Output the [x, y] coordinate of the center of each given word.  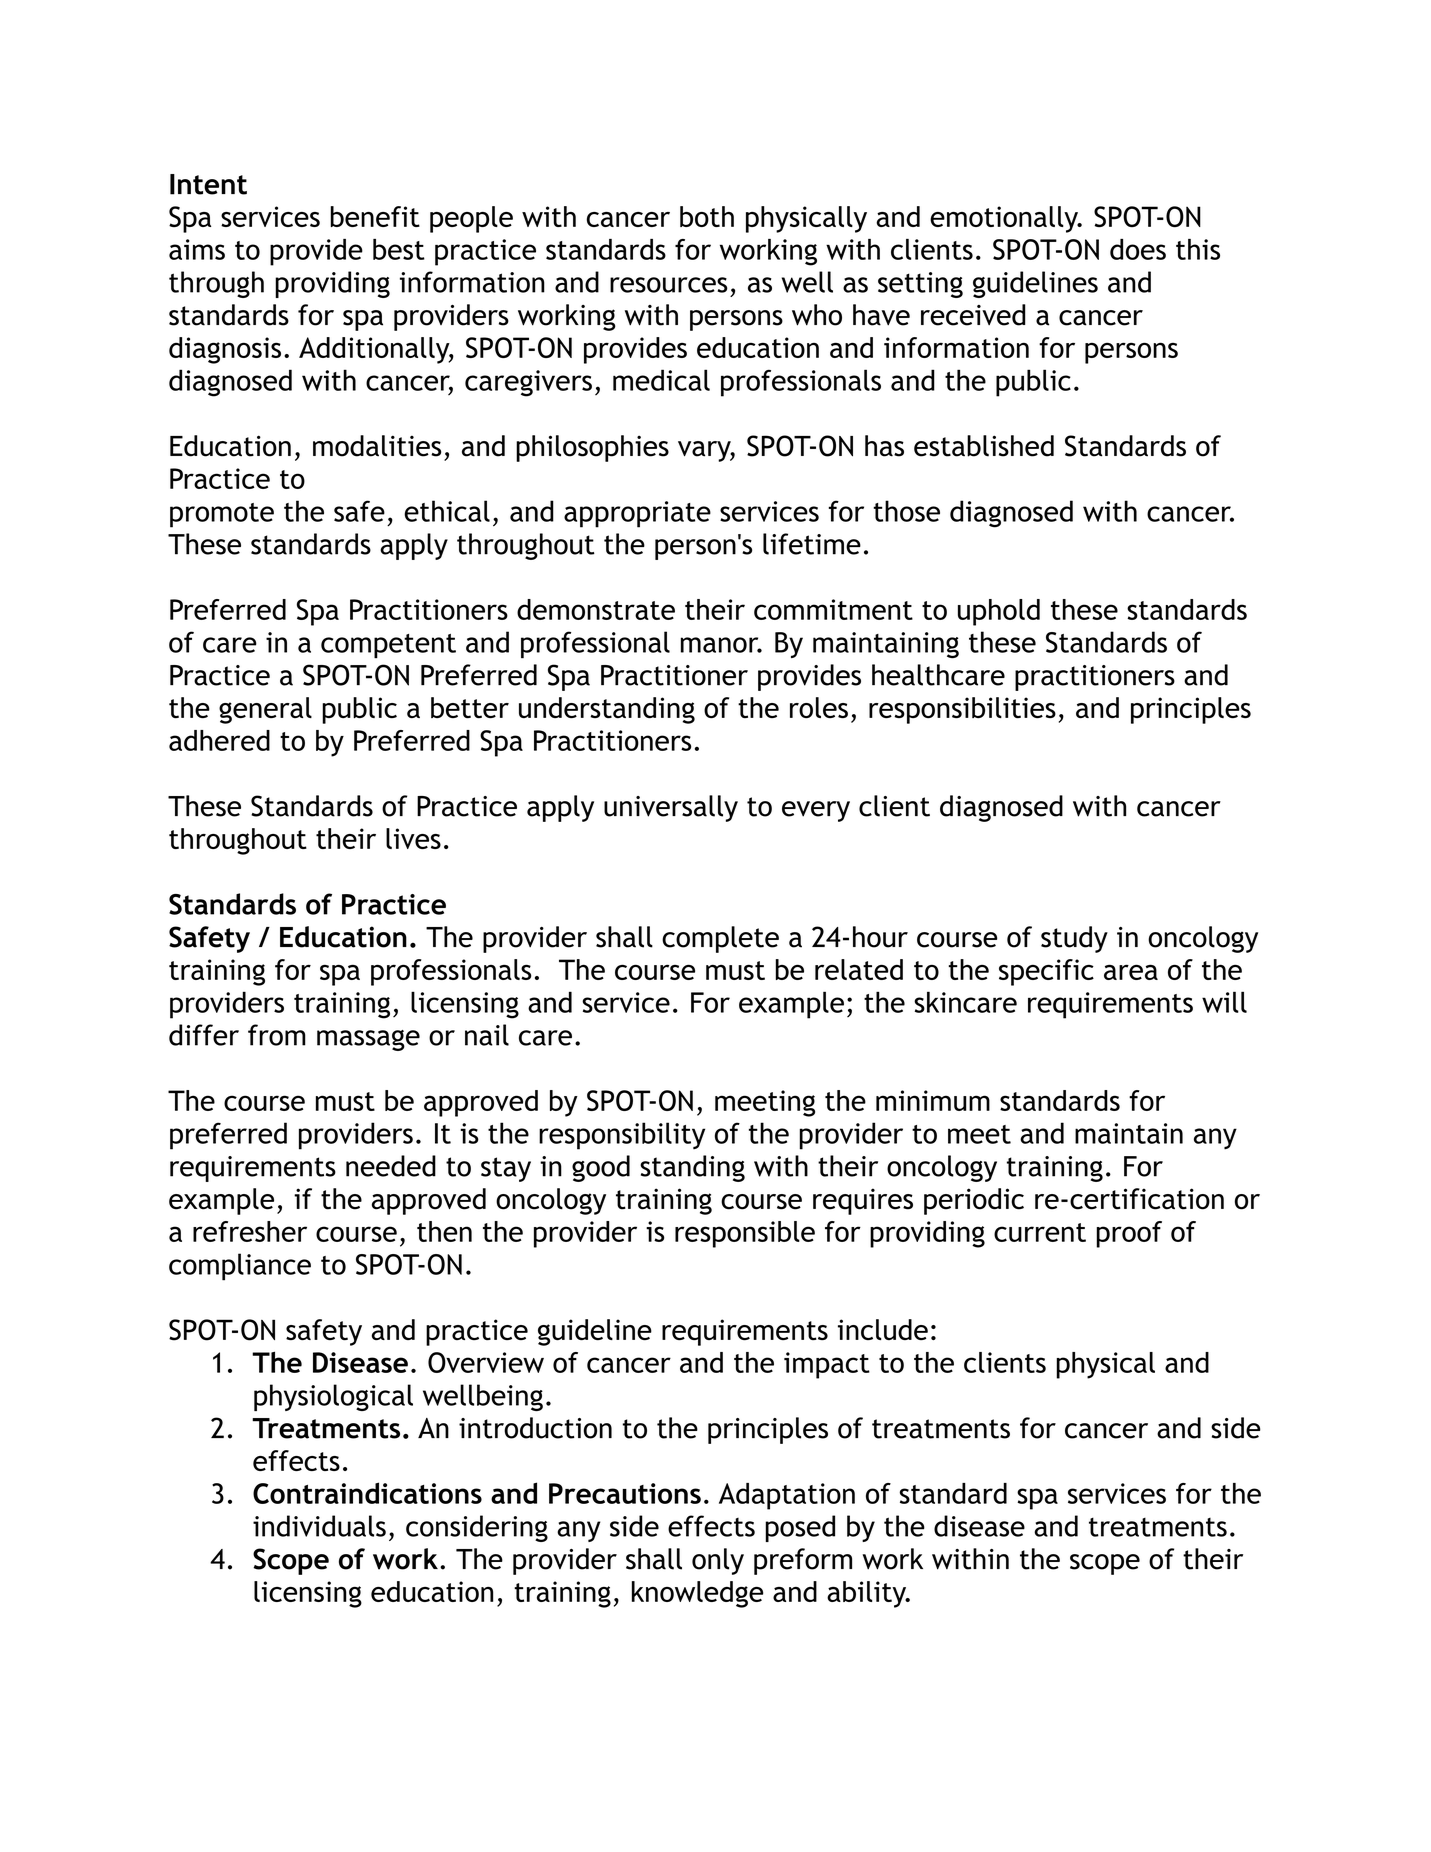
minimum [933, 1100]
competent [388, 646]
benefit [375, 216]
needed [391, 1166]
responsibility [622, 1136]
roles [819, 707]
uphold [999, 612]
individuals [319, 1526]
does [1138, 249]
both [707, 216]
